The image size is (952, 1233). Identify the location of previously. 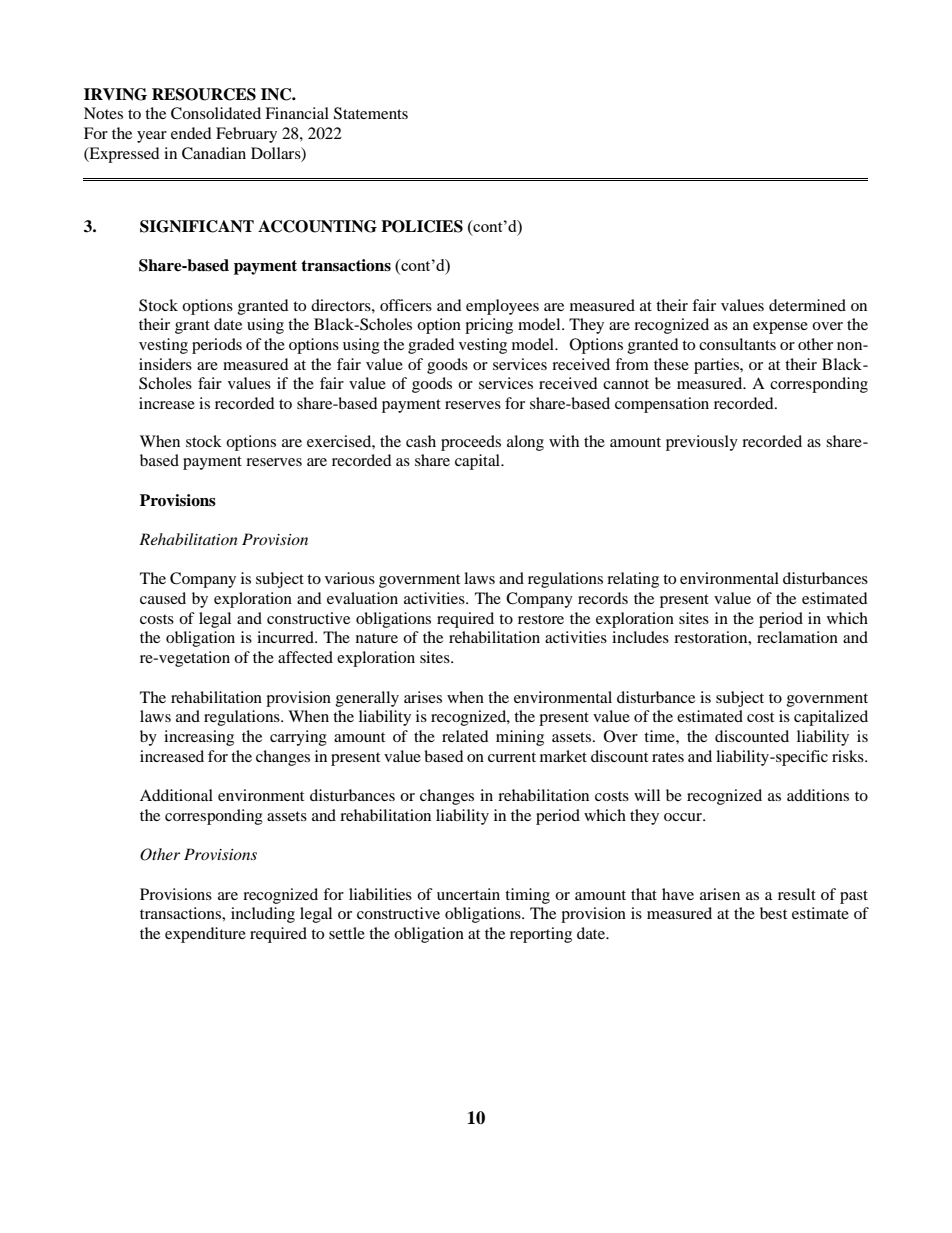
(702, 443).
